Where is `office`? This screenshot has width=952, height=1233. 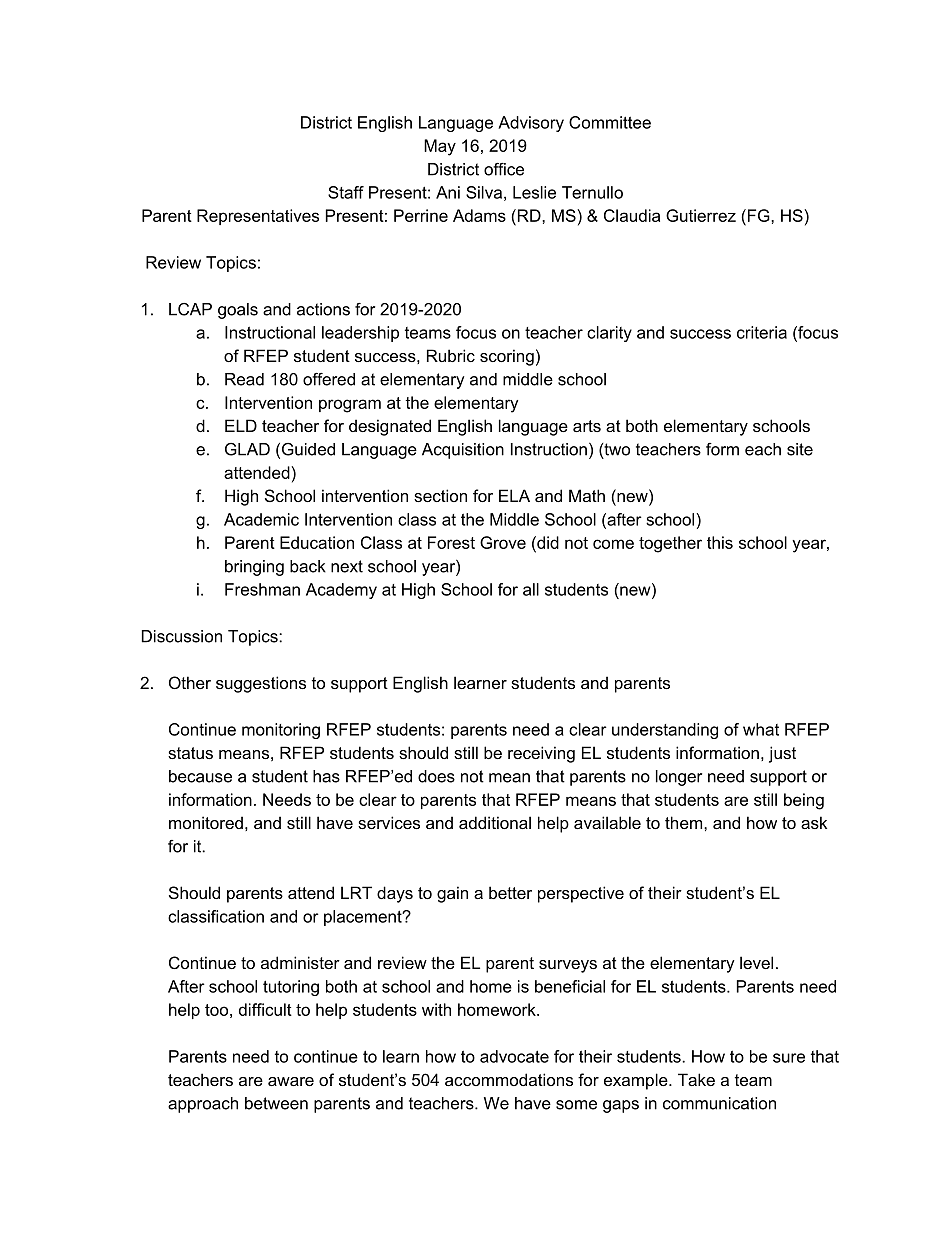 office is located at coordinates (504, 169).
